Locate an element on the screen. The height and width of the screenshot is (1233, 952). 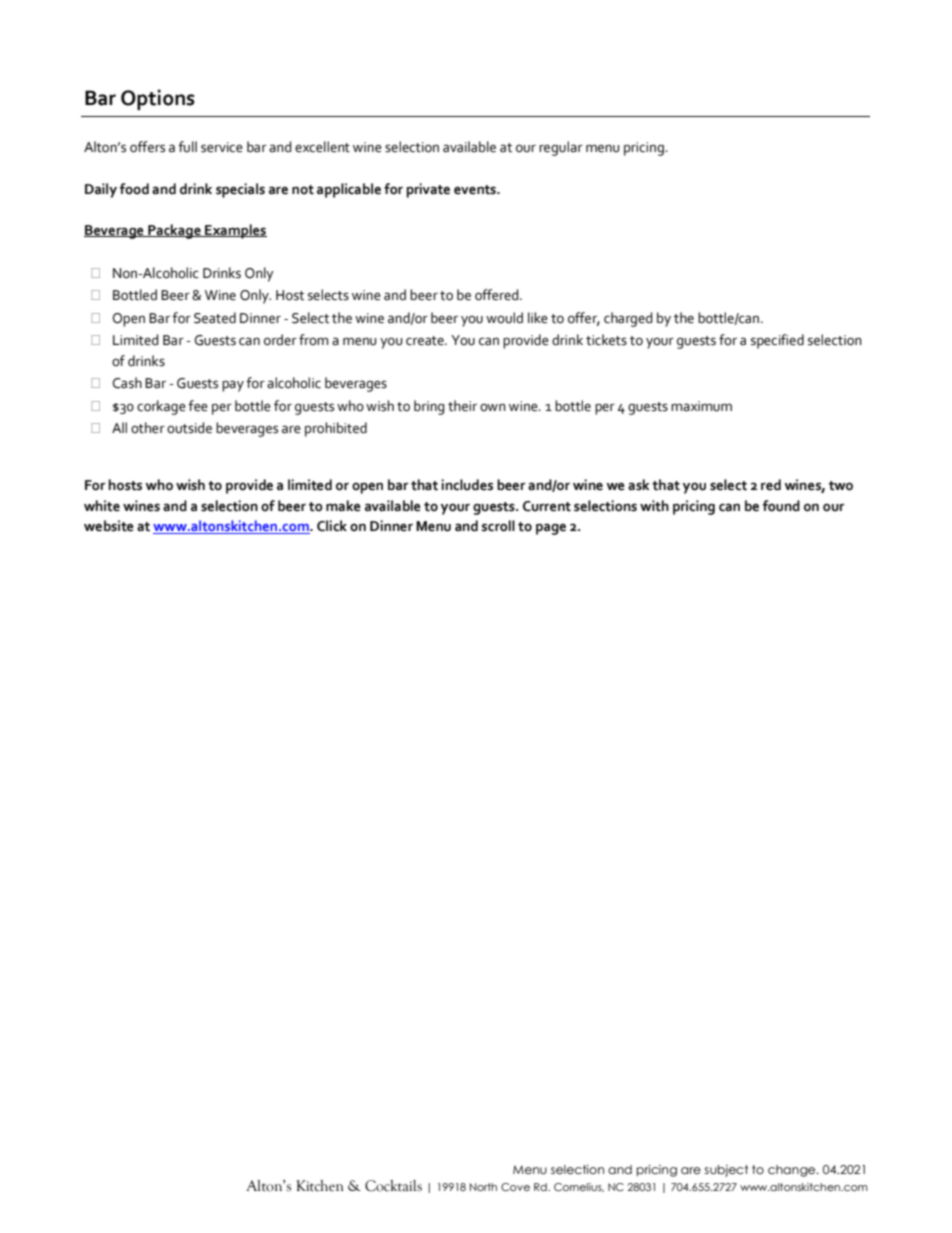
North is located at coordinates (483, 1187).
